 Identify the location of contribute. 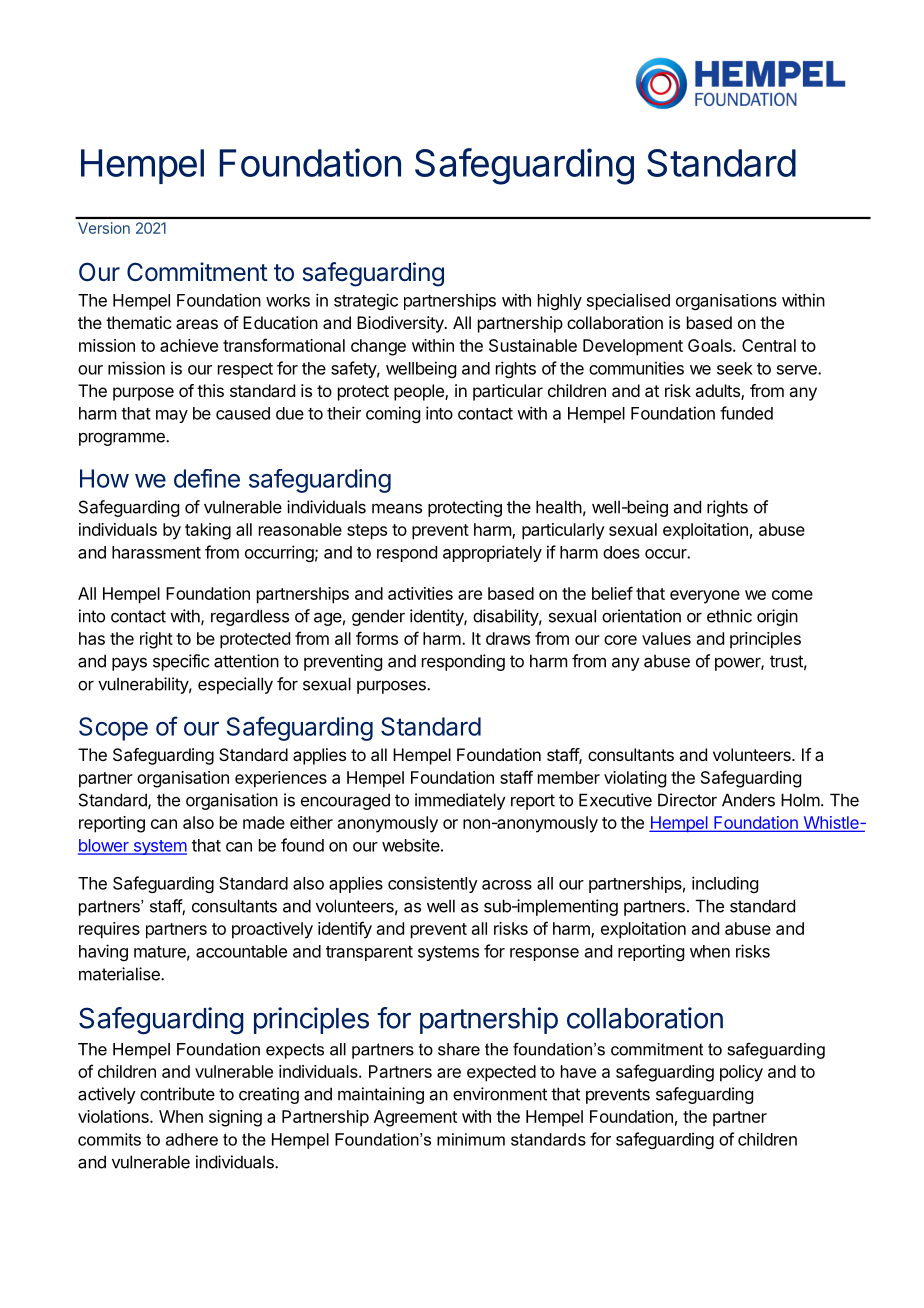
(177, 1094).
